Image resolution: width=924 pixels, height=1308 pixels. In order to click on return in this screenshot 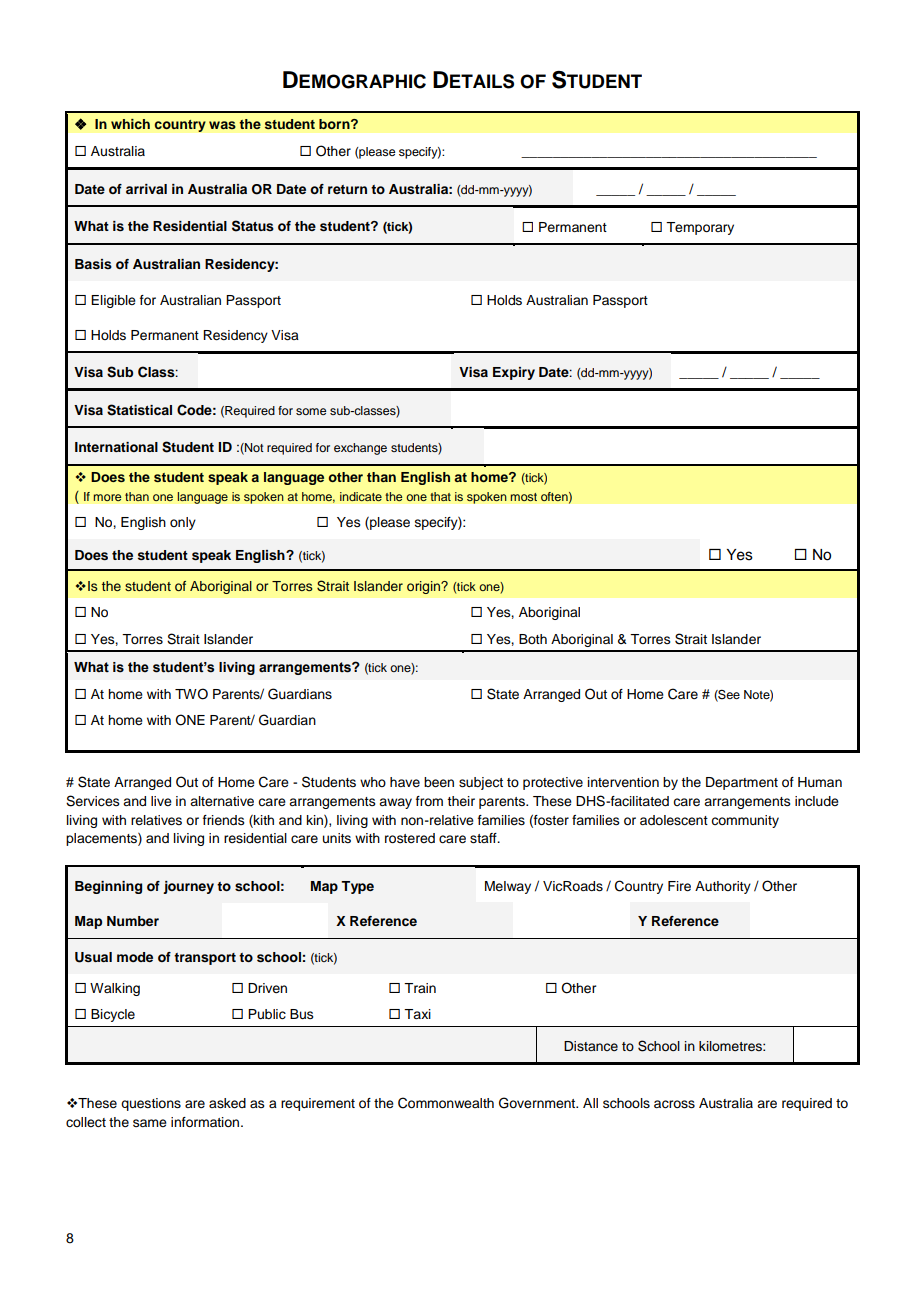, I will do `click(347, 189)`.
